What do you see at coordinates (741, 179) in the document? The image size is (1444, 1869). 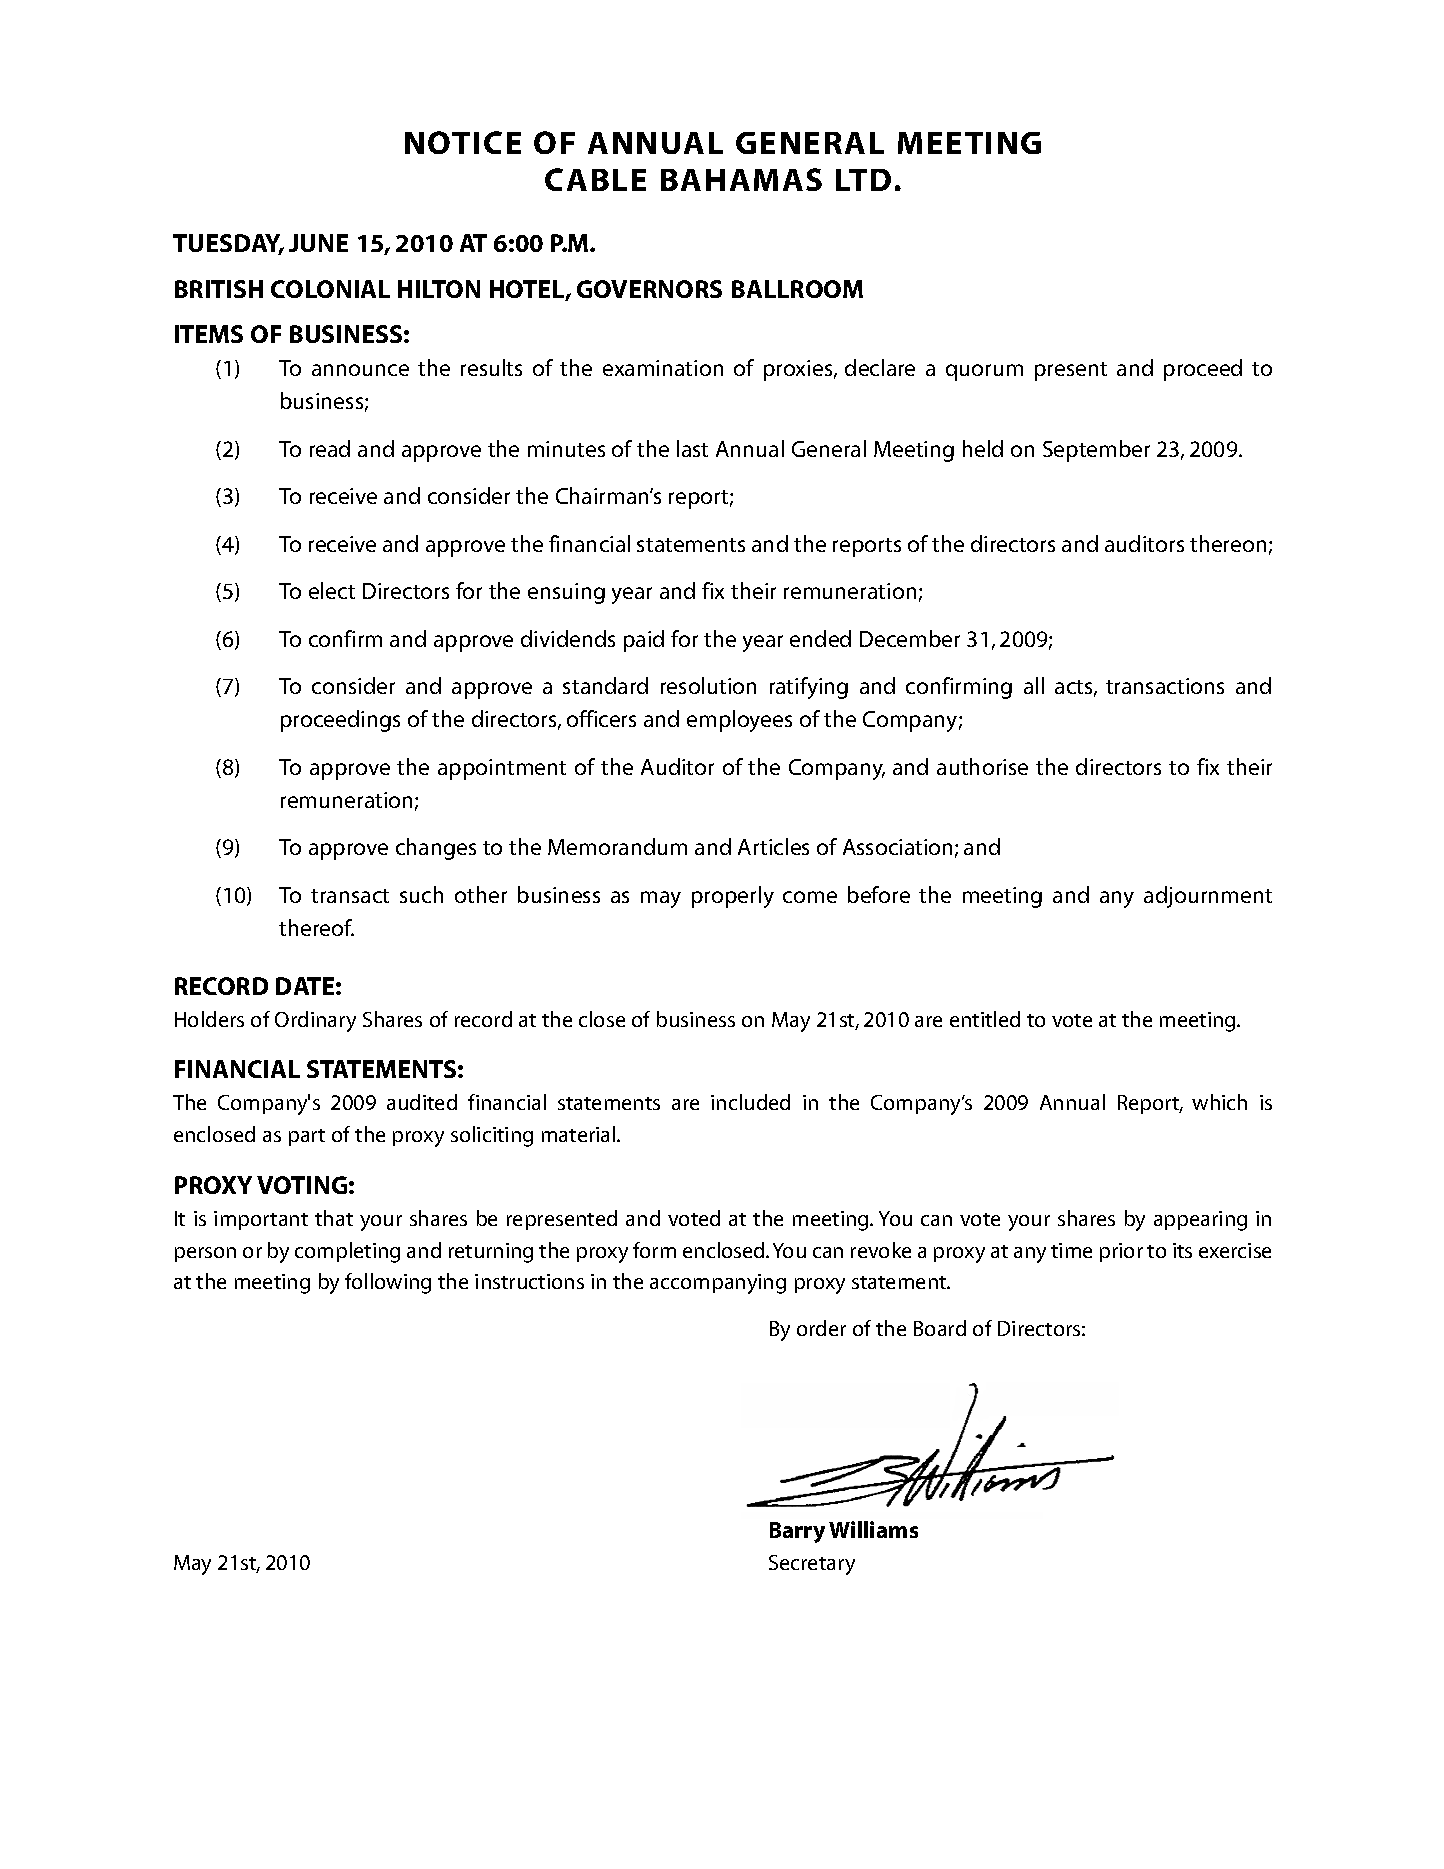 I see `BAHAMAS` at bounding box center [741, 179].
